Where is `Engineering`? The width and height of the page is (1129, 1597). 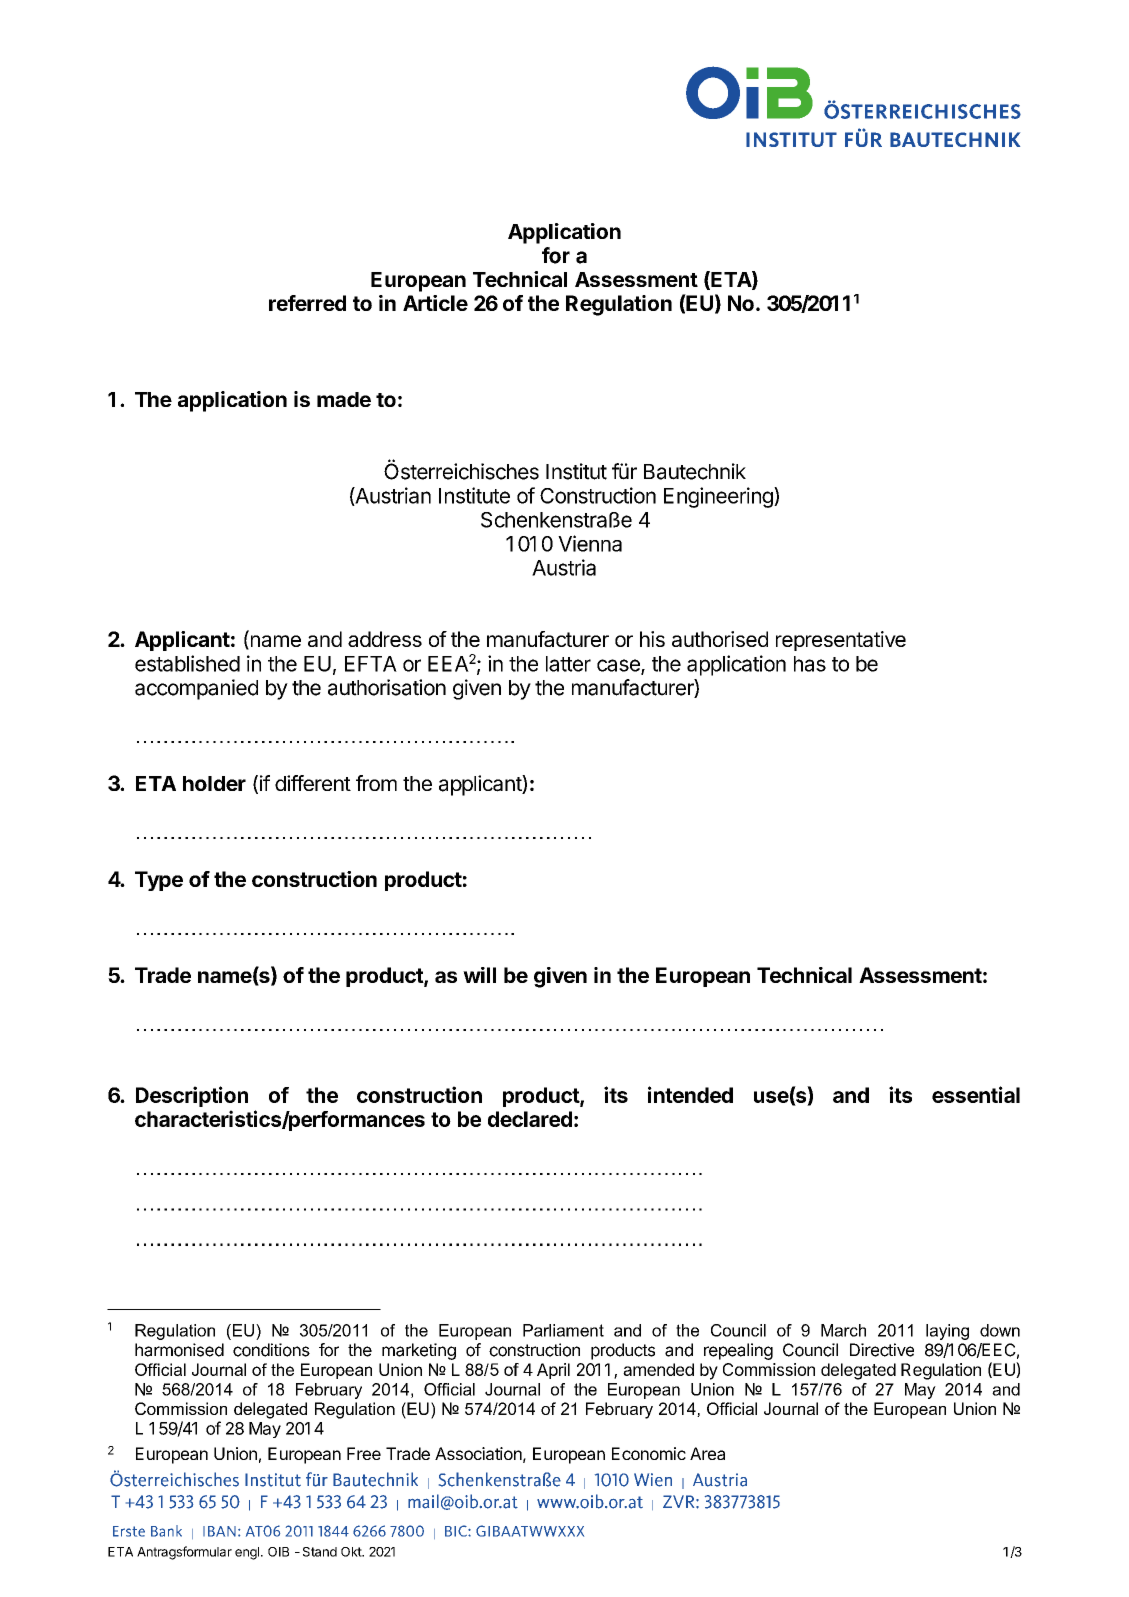 Engineering is located at coordinates (719, 497).
